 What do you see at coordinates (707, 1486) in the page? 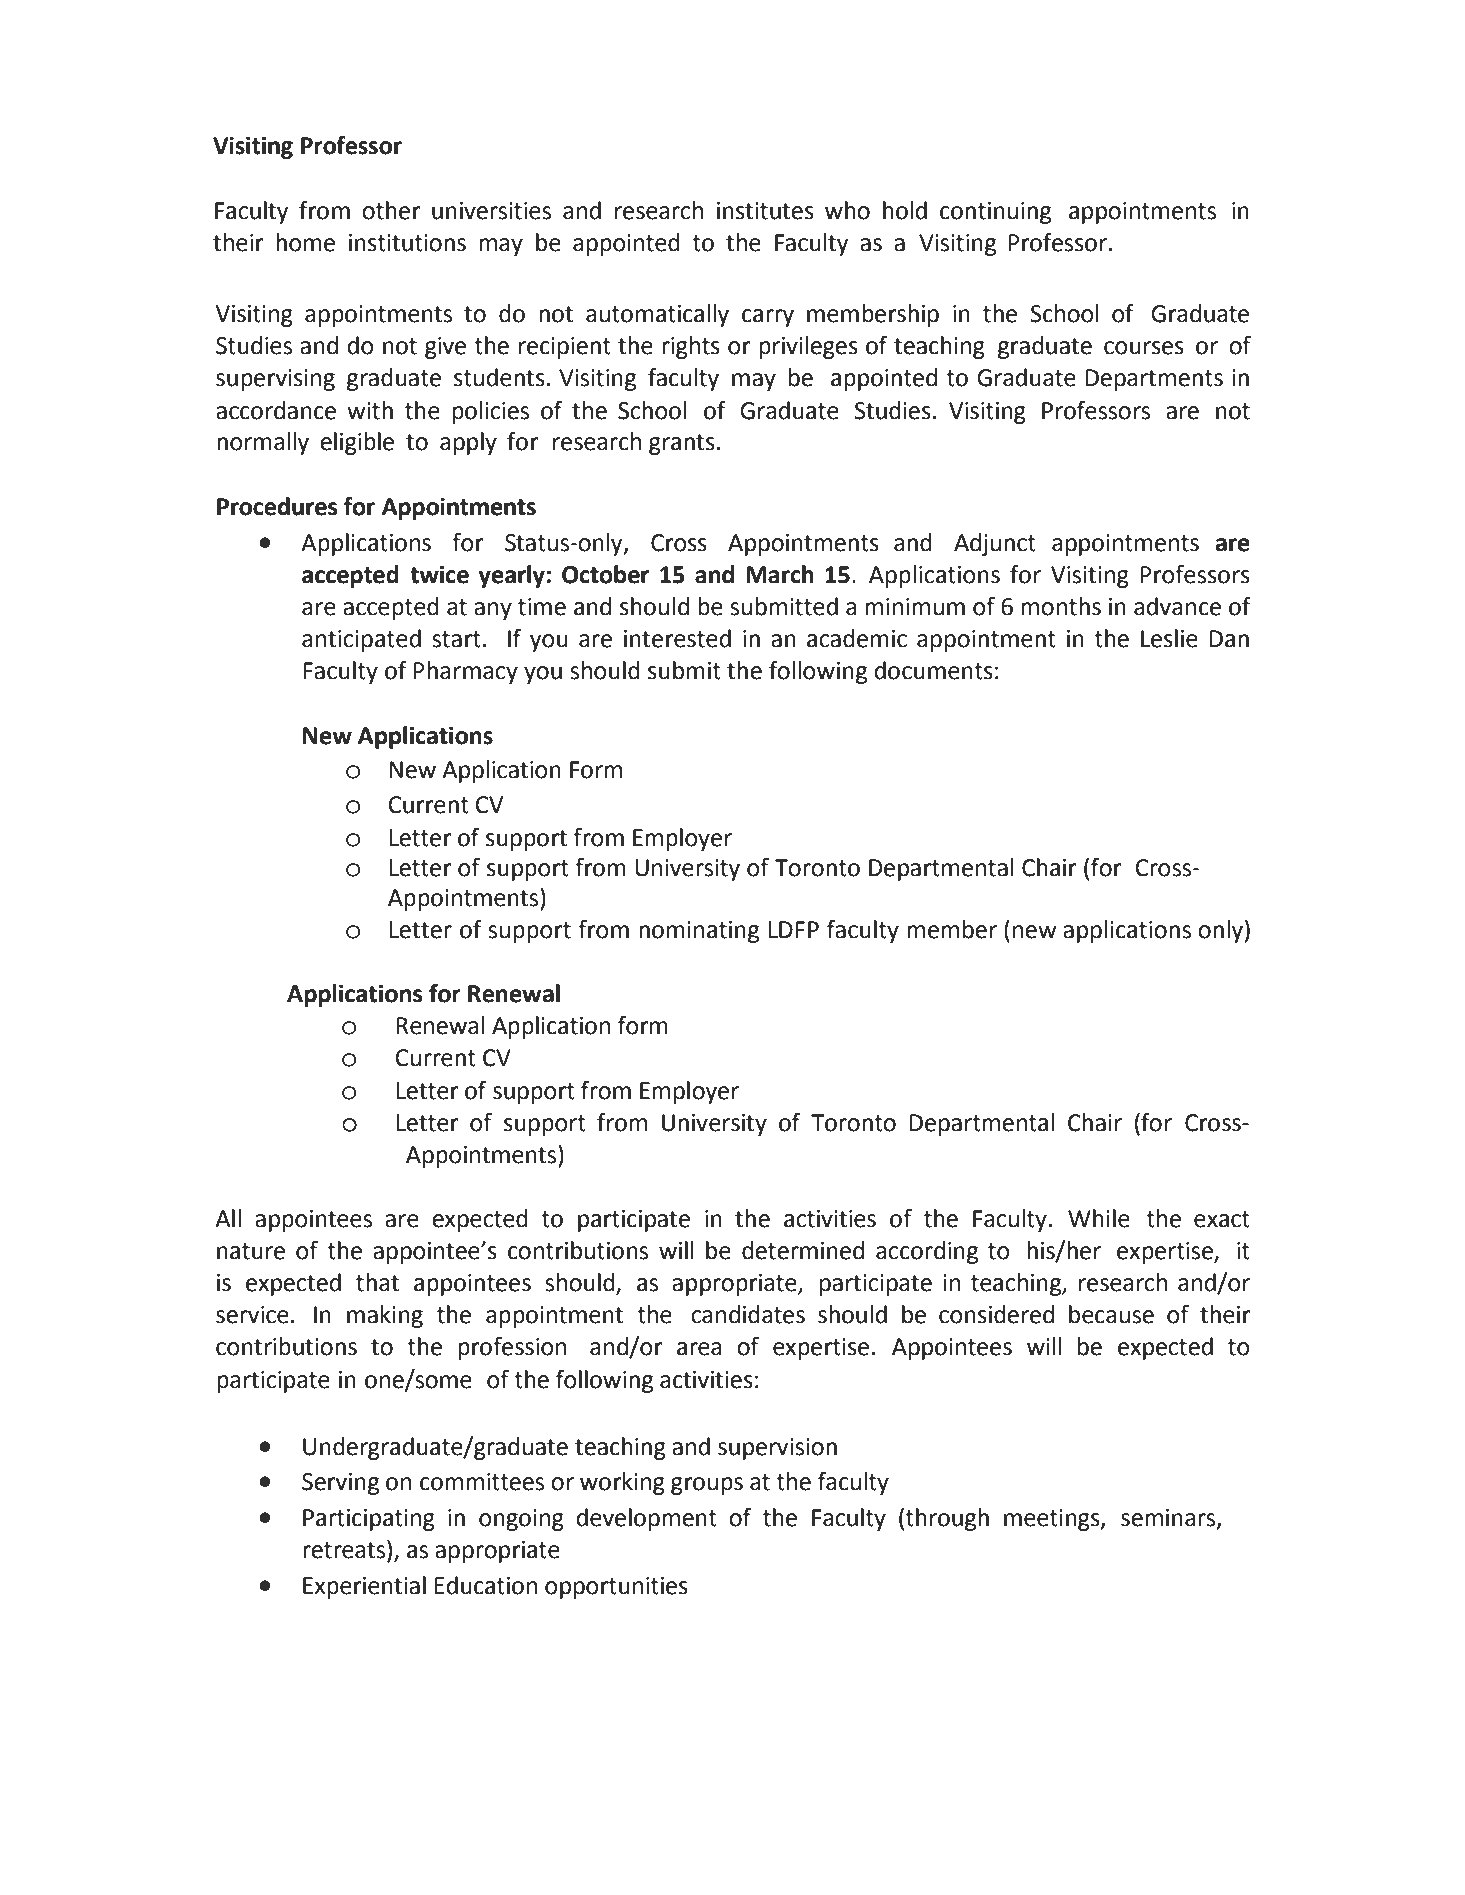
I see `groups` at bounding box center [707, 1486].
